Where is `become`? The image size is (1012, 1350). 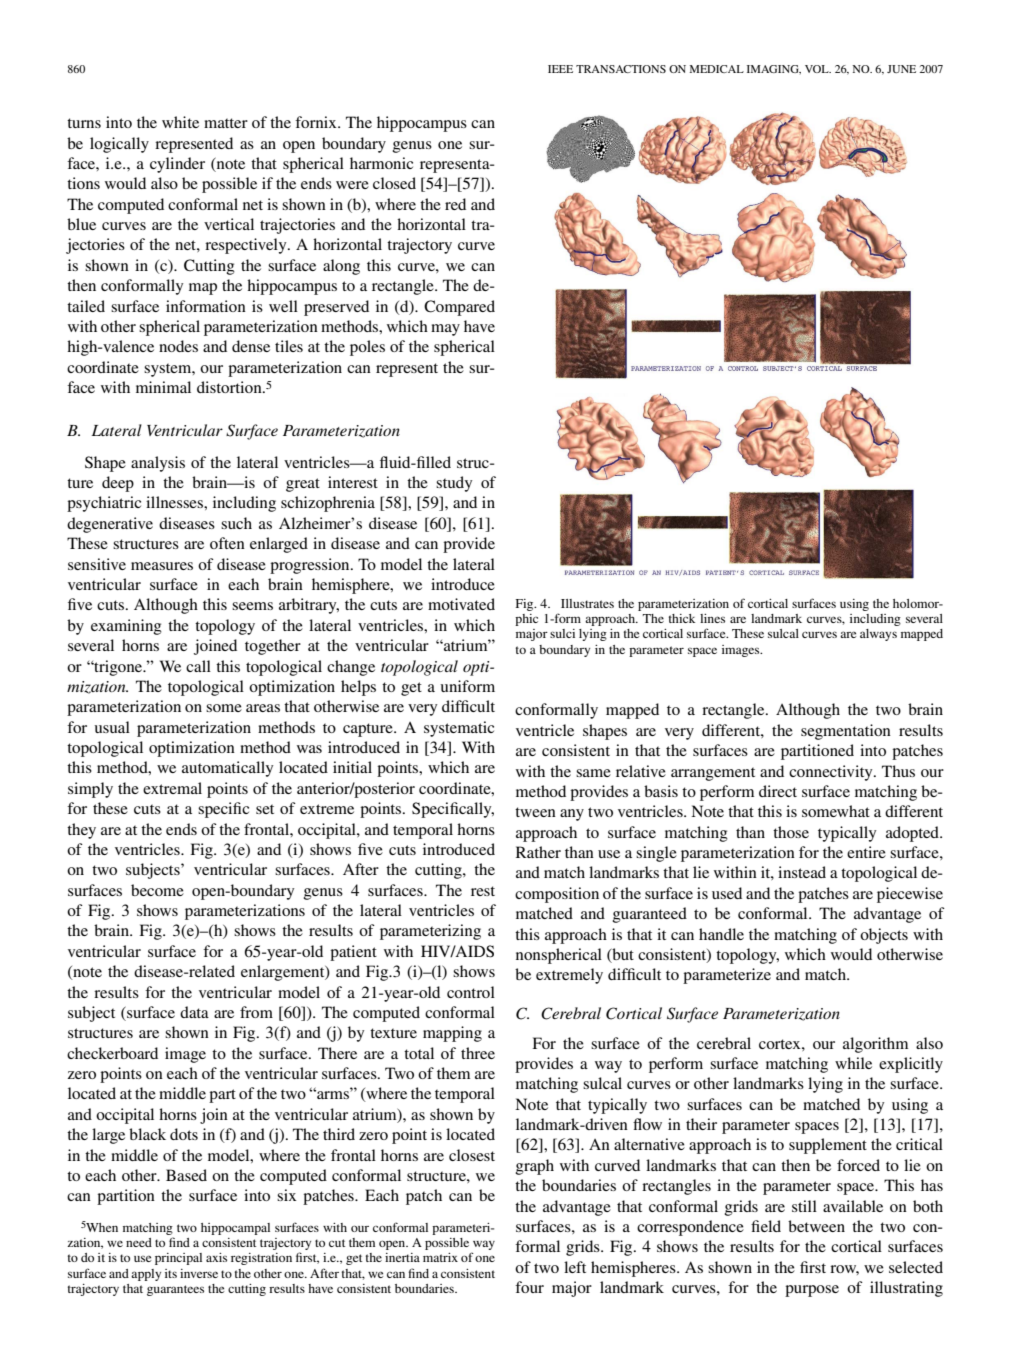
become is located at coordinates (157, 890).
